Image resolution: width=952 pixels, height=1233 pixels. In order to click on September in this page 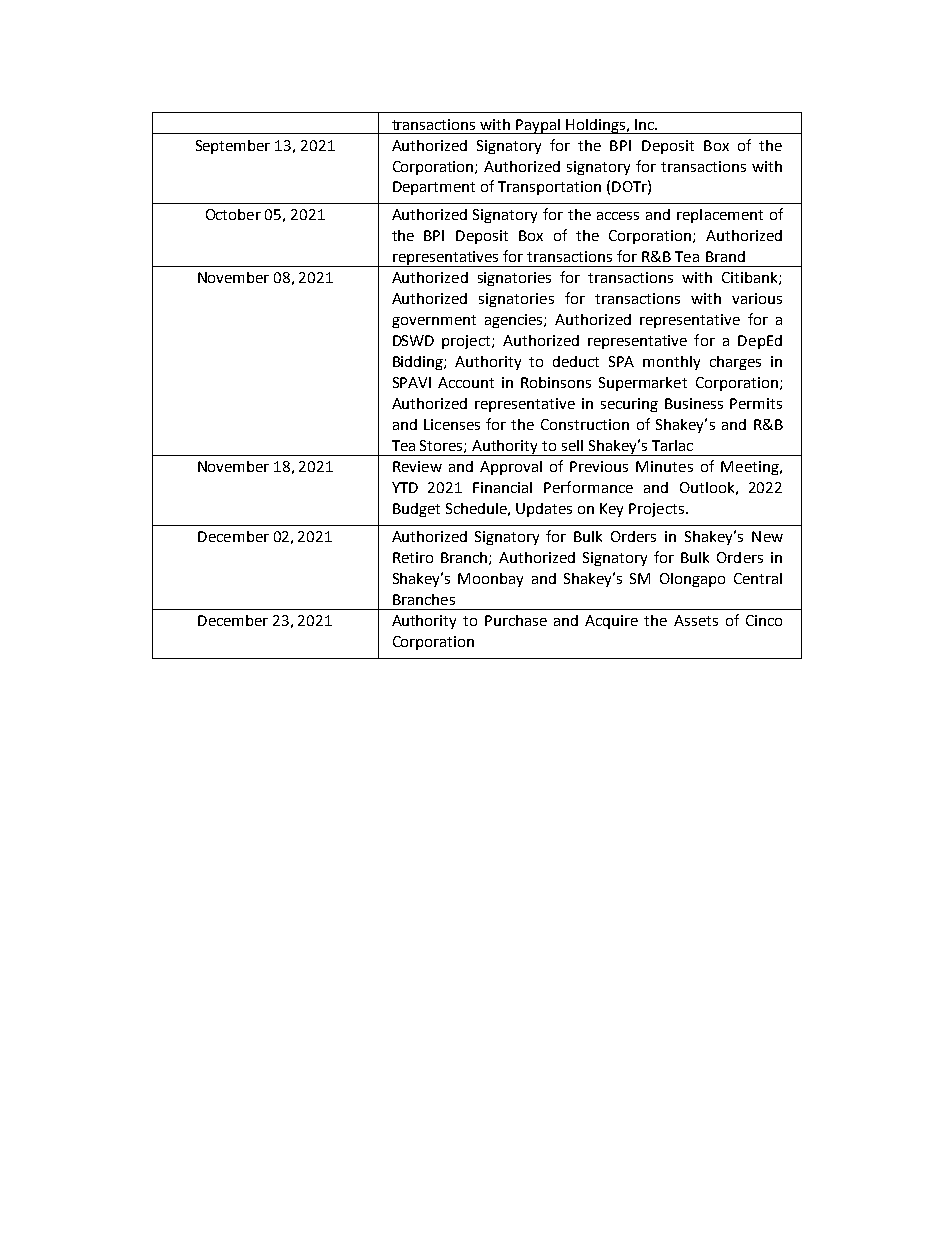, I will do `click(233, 147)`.
